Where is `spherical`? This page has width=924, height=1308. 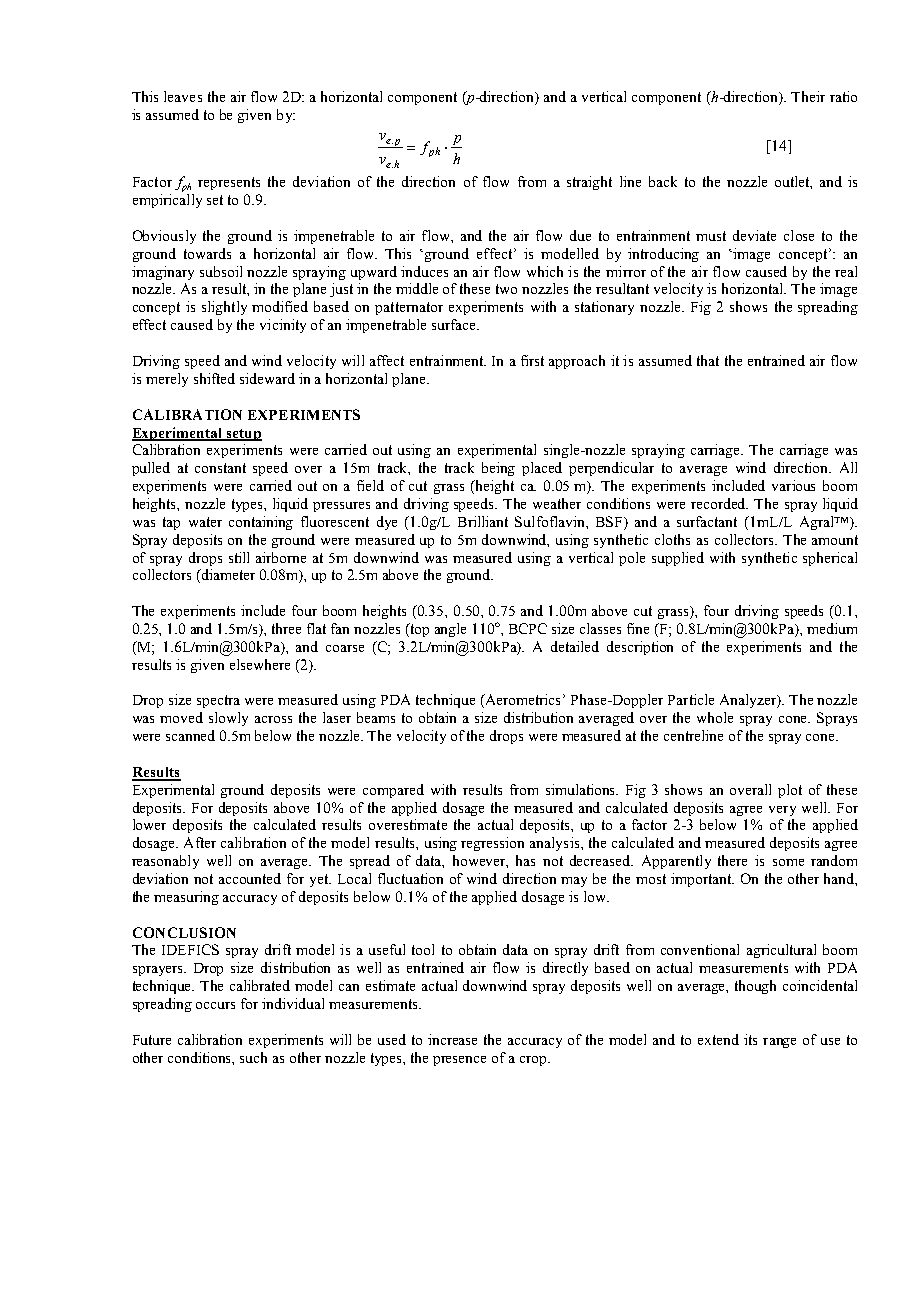
spherical is located at coordinates (830, 559).
